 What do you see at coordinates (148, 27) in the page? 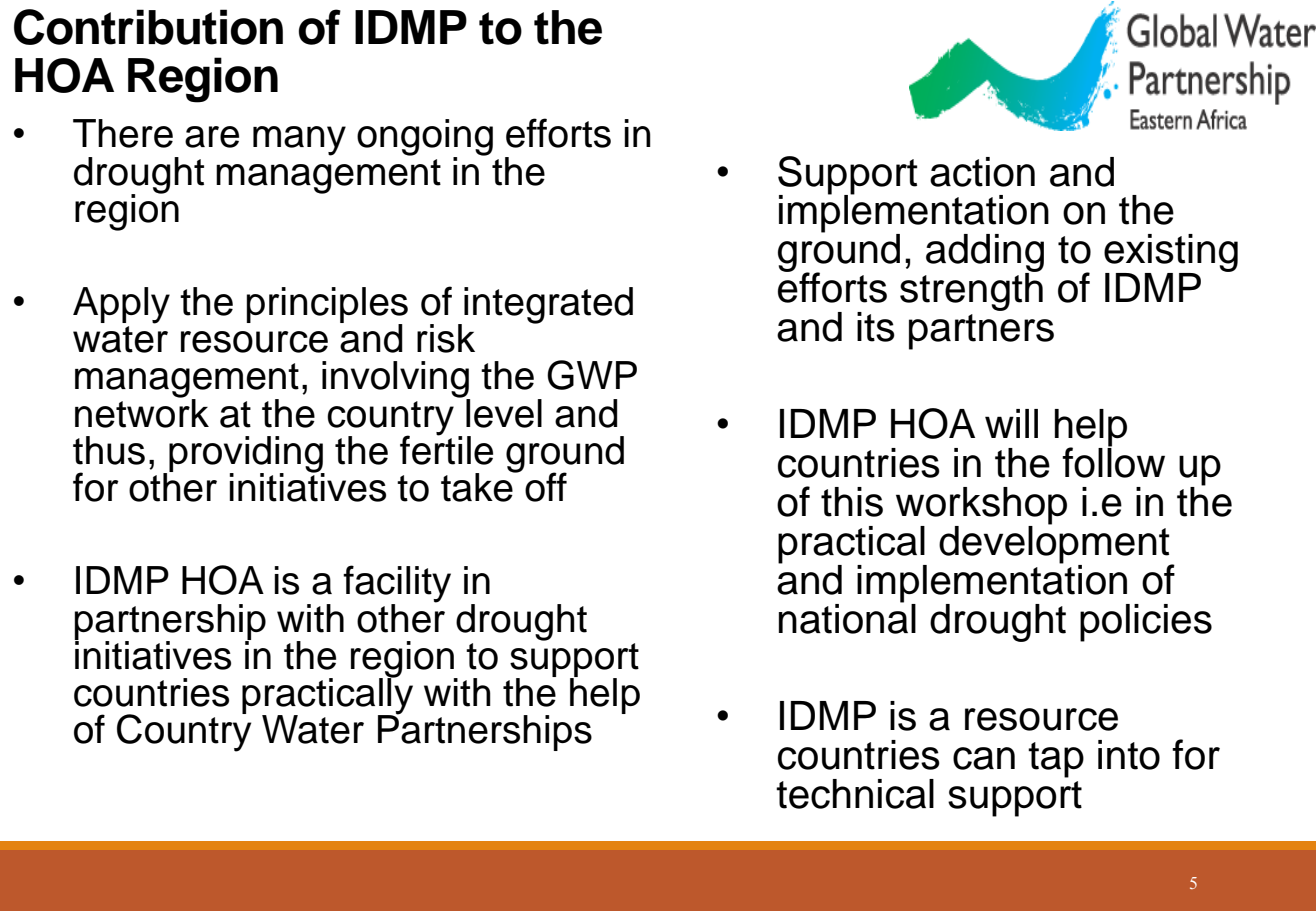
I see `Contribution` at bounding box center [148, 27].
